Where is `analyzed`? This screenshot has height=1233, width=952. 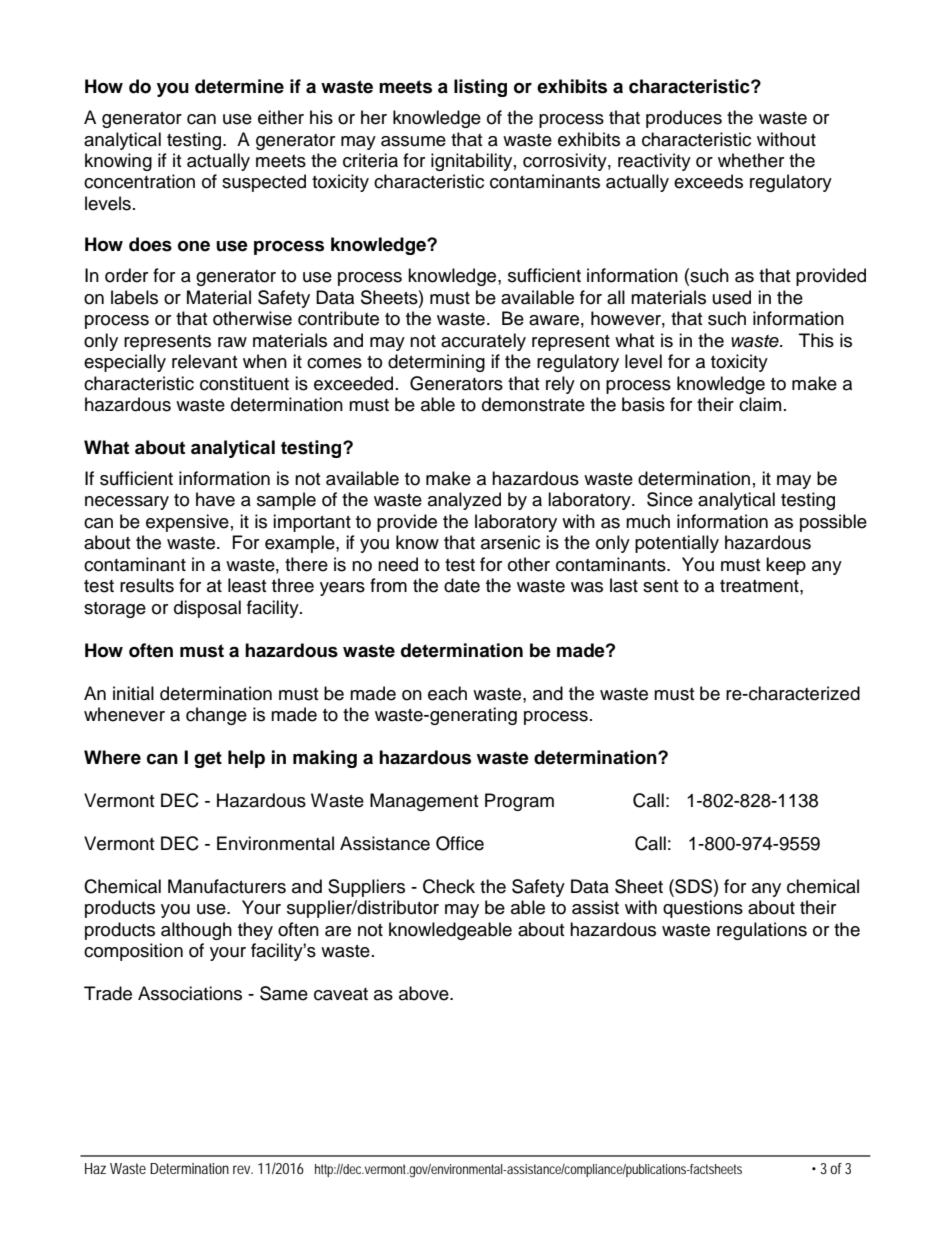
analyzed is located at coordinates (464, 501).
